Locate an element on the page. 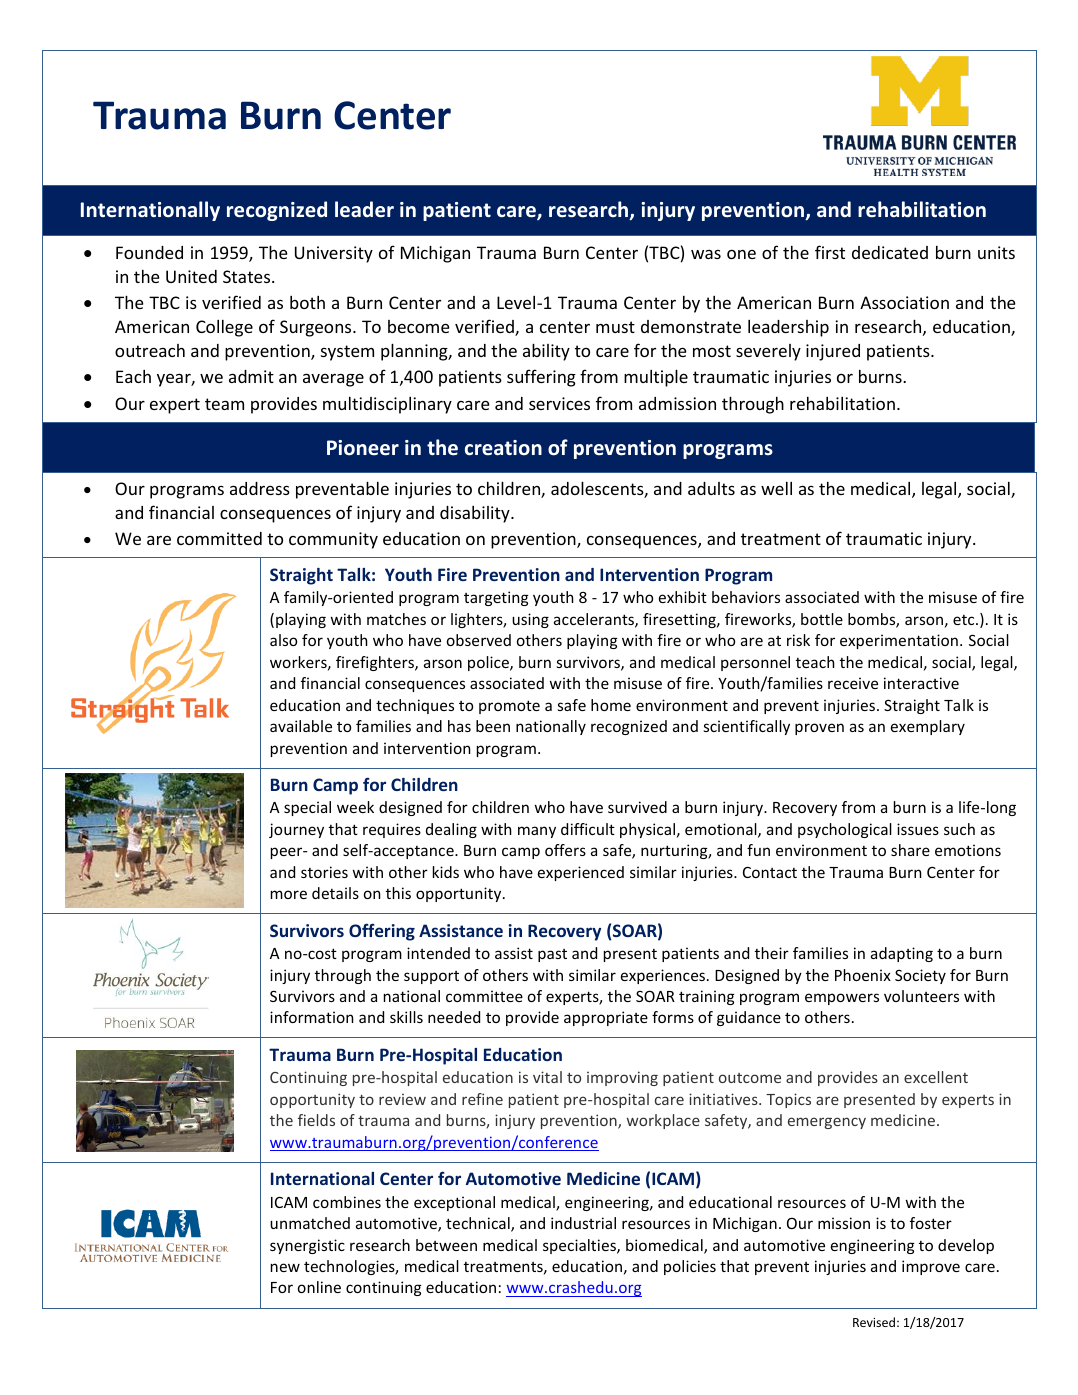 Image resolution: width=1078 pixels, height=1395 pixels. must is located at coordinates (615, 327).
